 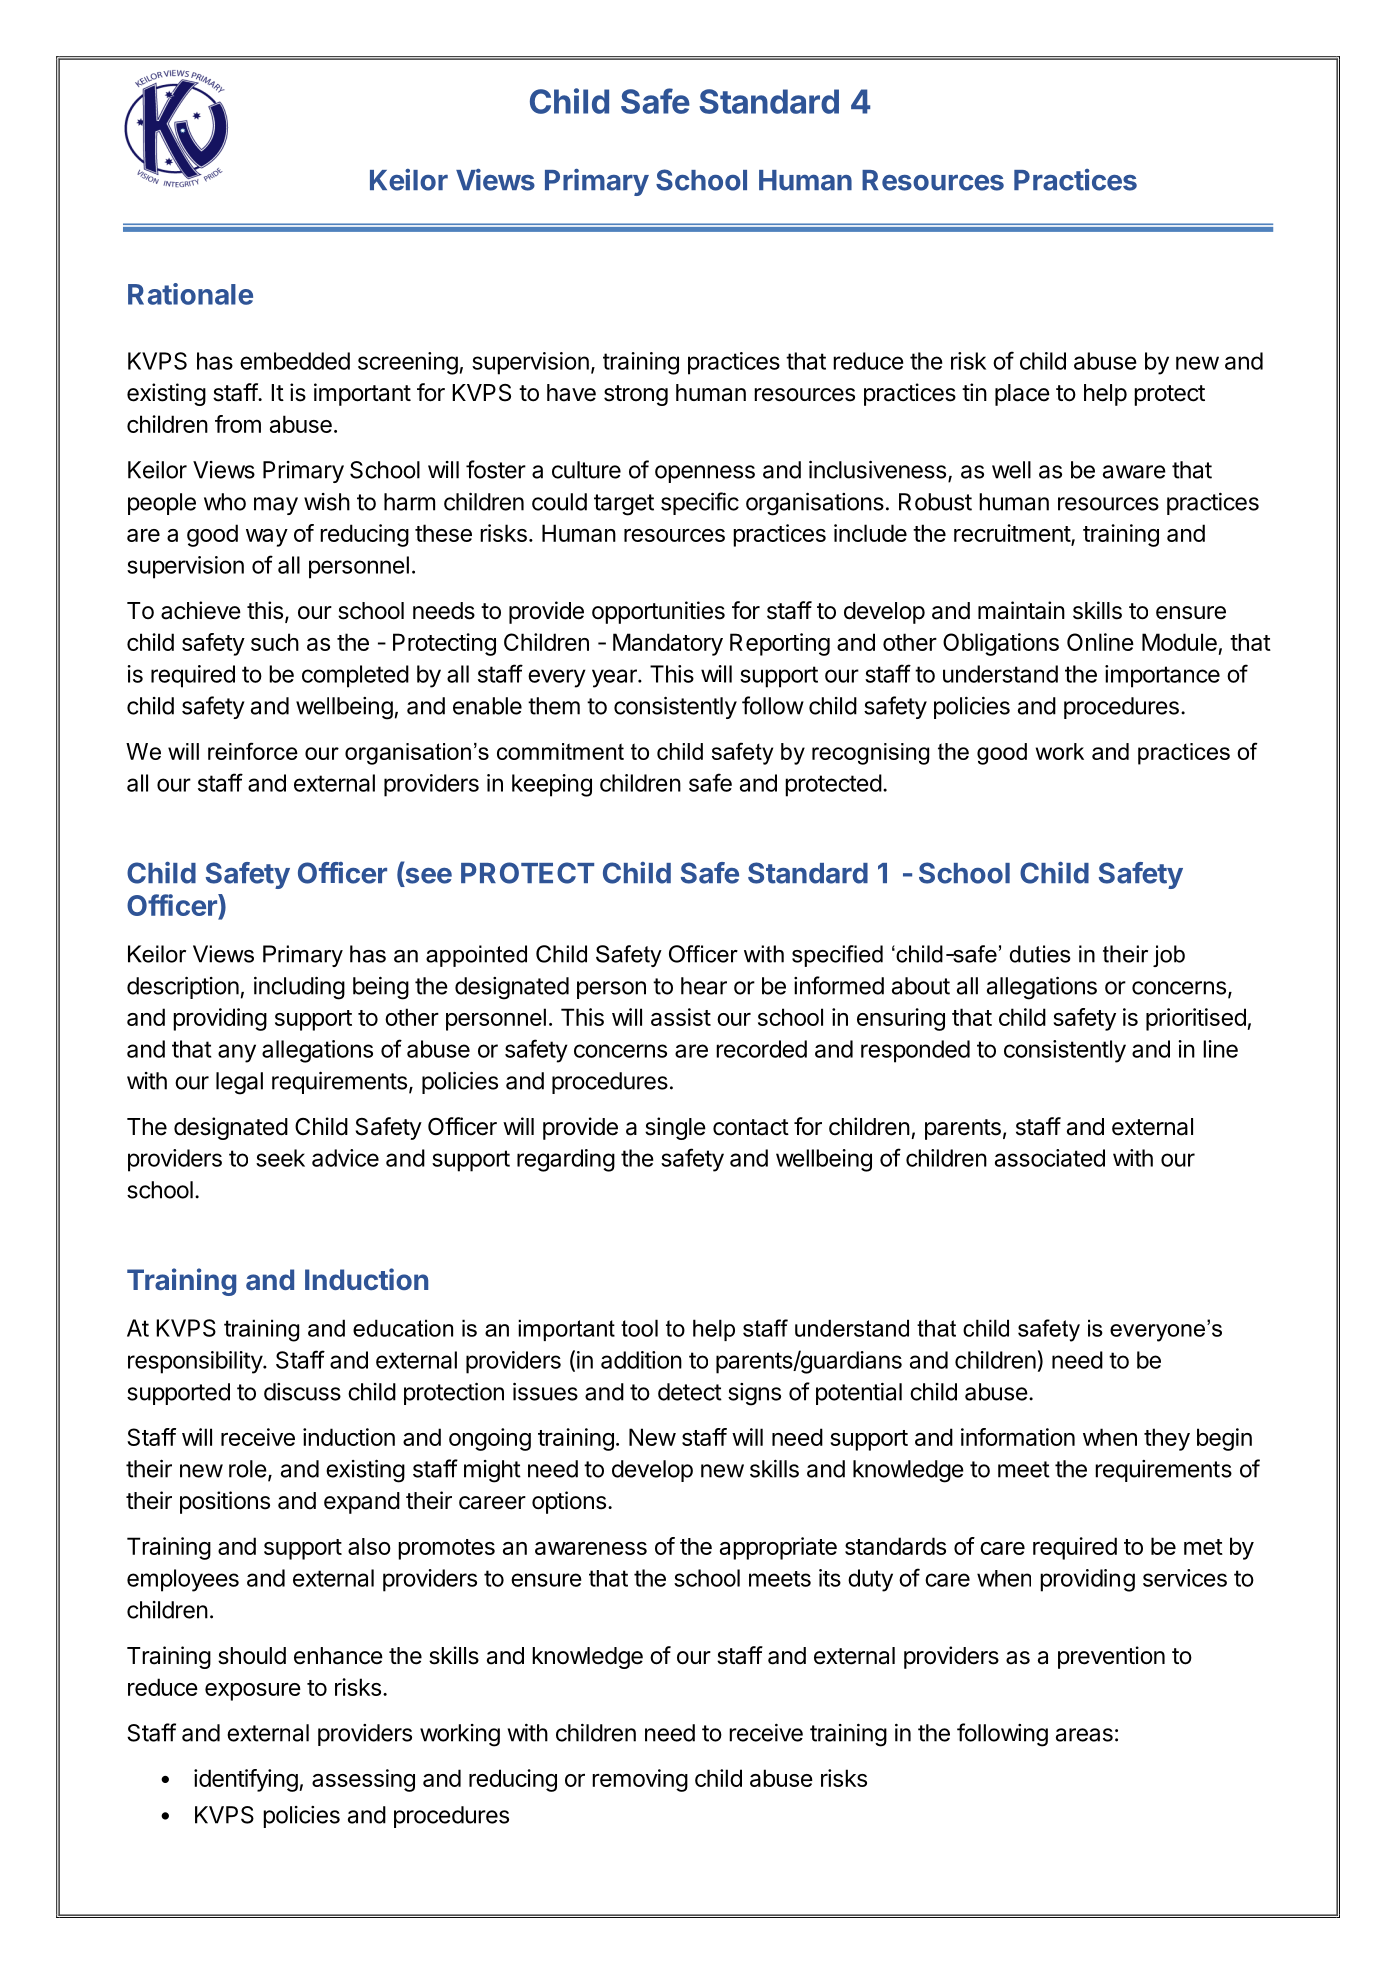 I want to click on embedded, so click(x=295, y=361).
